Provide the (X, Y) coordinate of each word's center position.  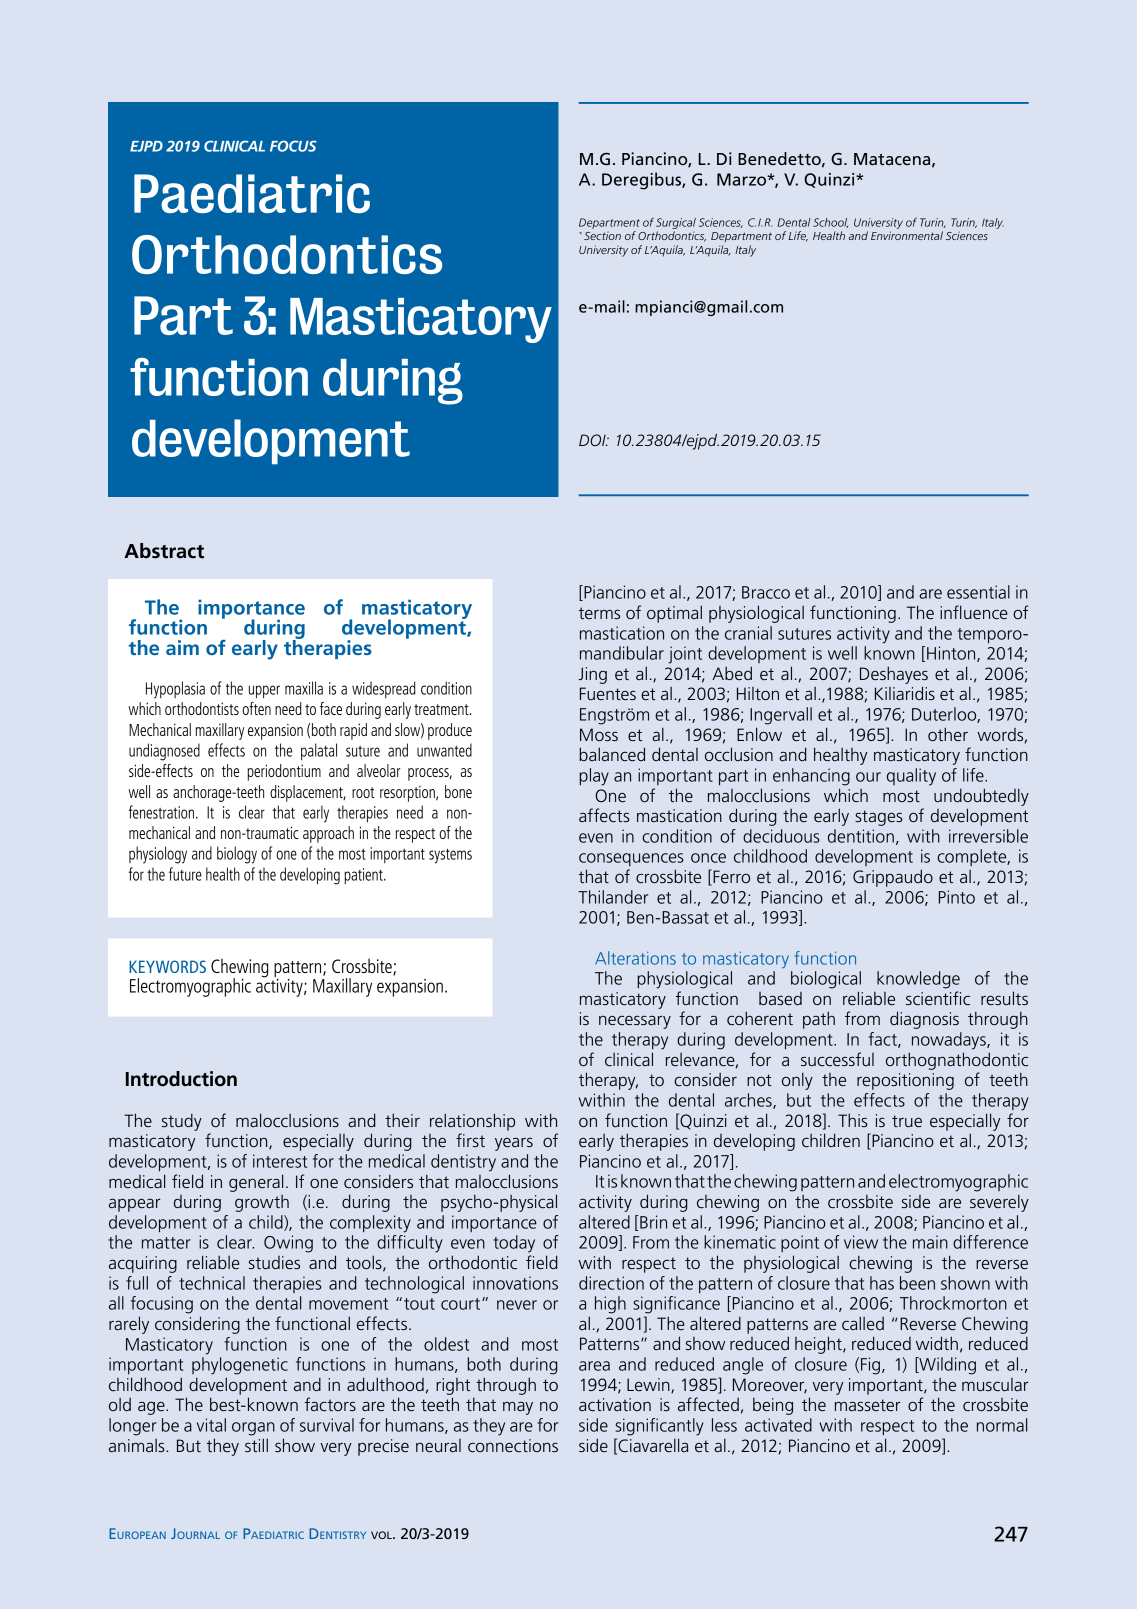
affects (604, 815)
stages (879, 818)
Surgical (676, 223)
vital (211, 1425)
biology (237, 855)
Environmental (907, 235)
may (518, 1408)
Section (602, 236)
